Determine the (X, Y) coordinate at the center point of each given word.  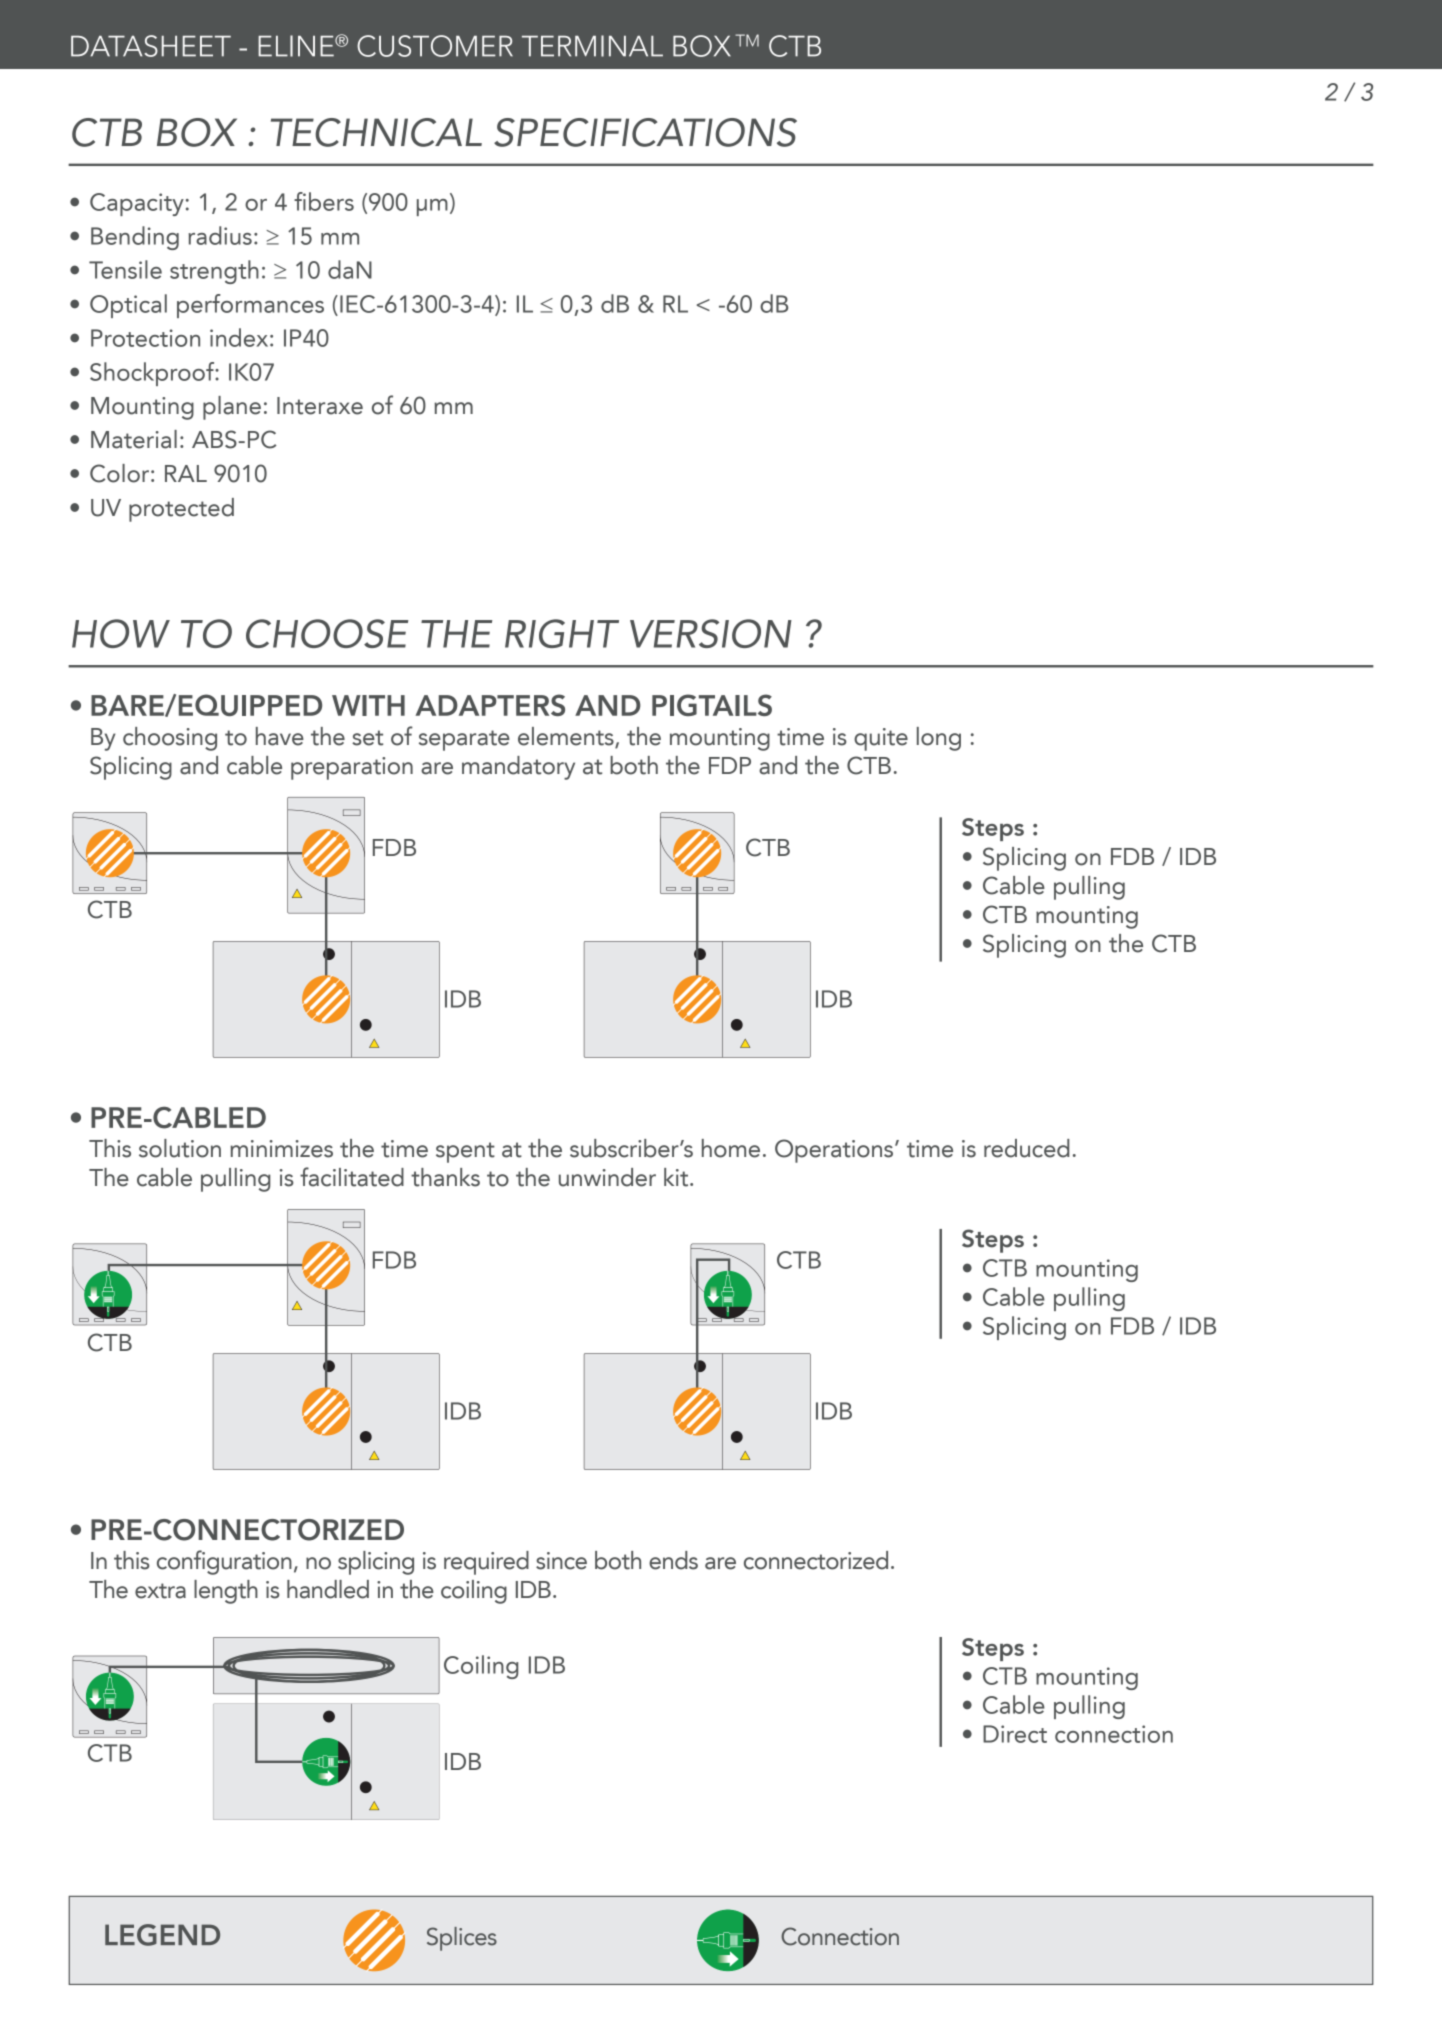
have (280, 736)
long (939, 739)
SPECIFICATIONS (645, 132)
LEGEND (162, 1935)
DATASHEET (151, 46)
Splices (462, 1939)
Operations (835, 1151)
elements (567, 737)
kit (677, 1177)
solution (180, 1148)
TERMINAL (592, 46)
